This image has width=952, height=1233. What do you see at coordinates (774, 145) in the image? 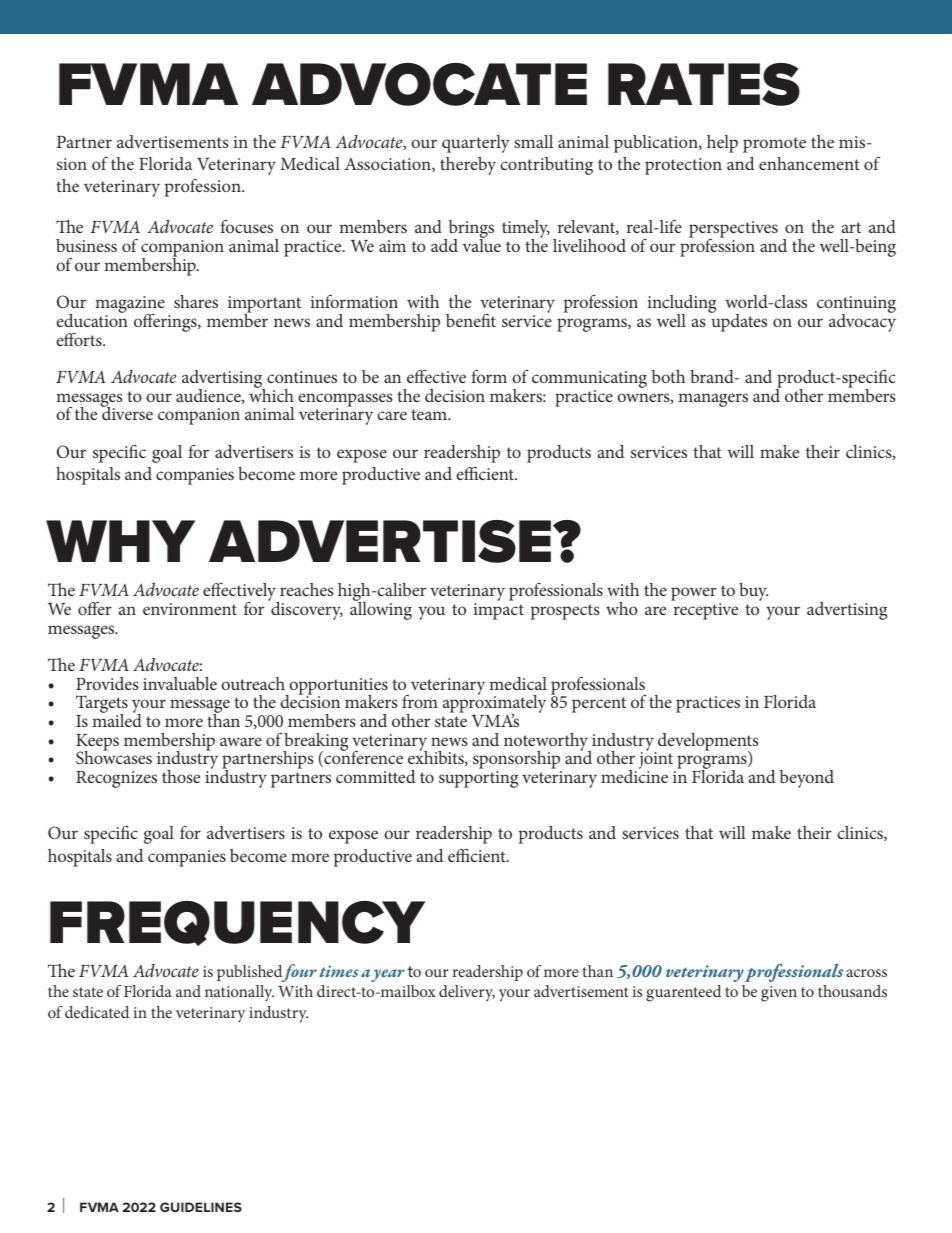
I see `promote` at bounding box center [774, 145].
